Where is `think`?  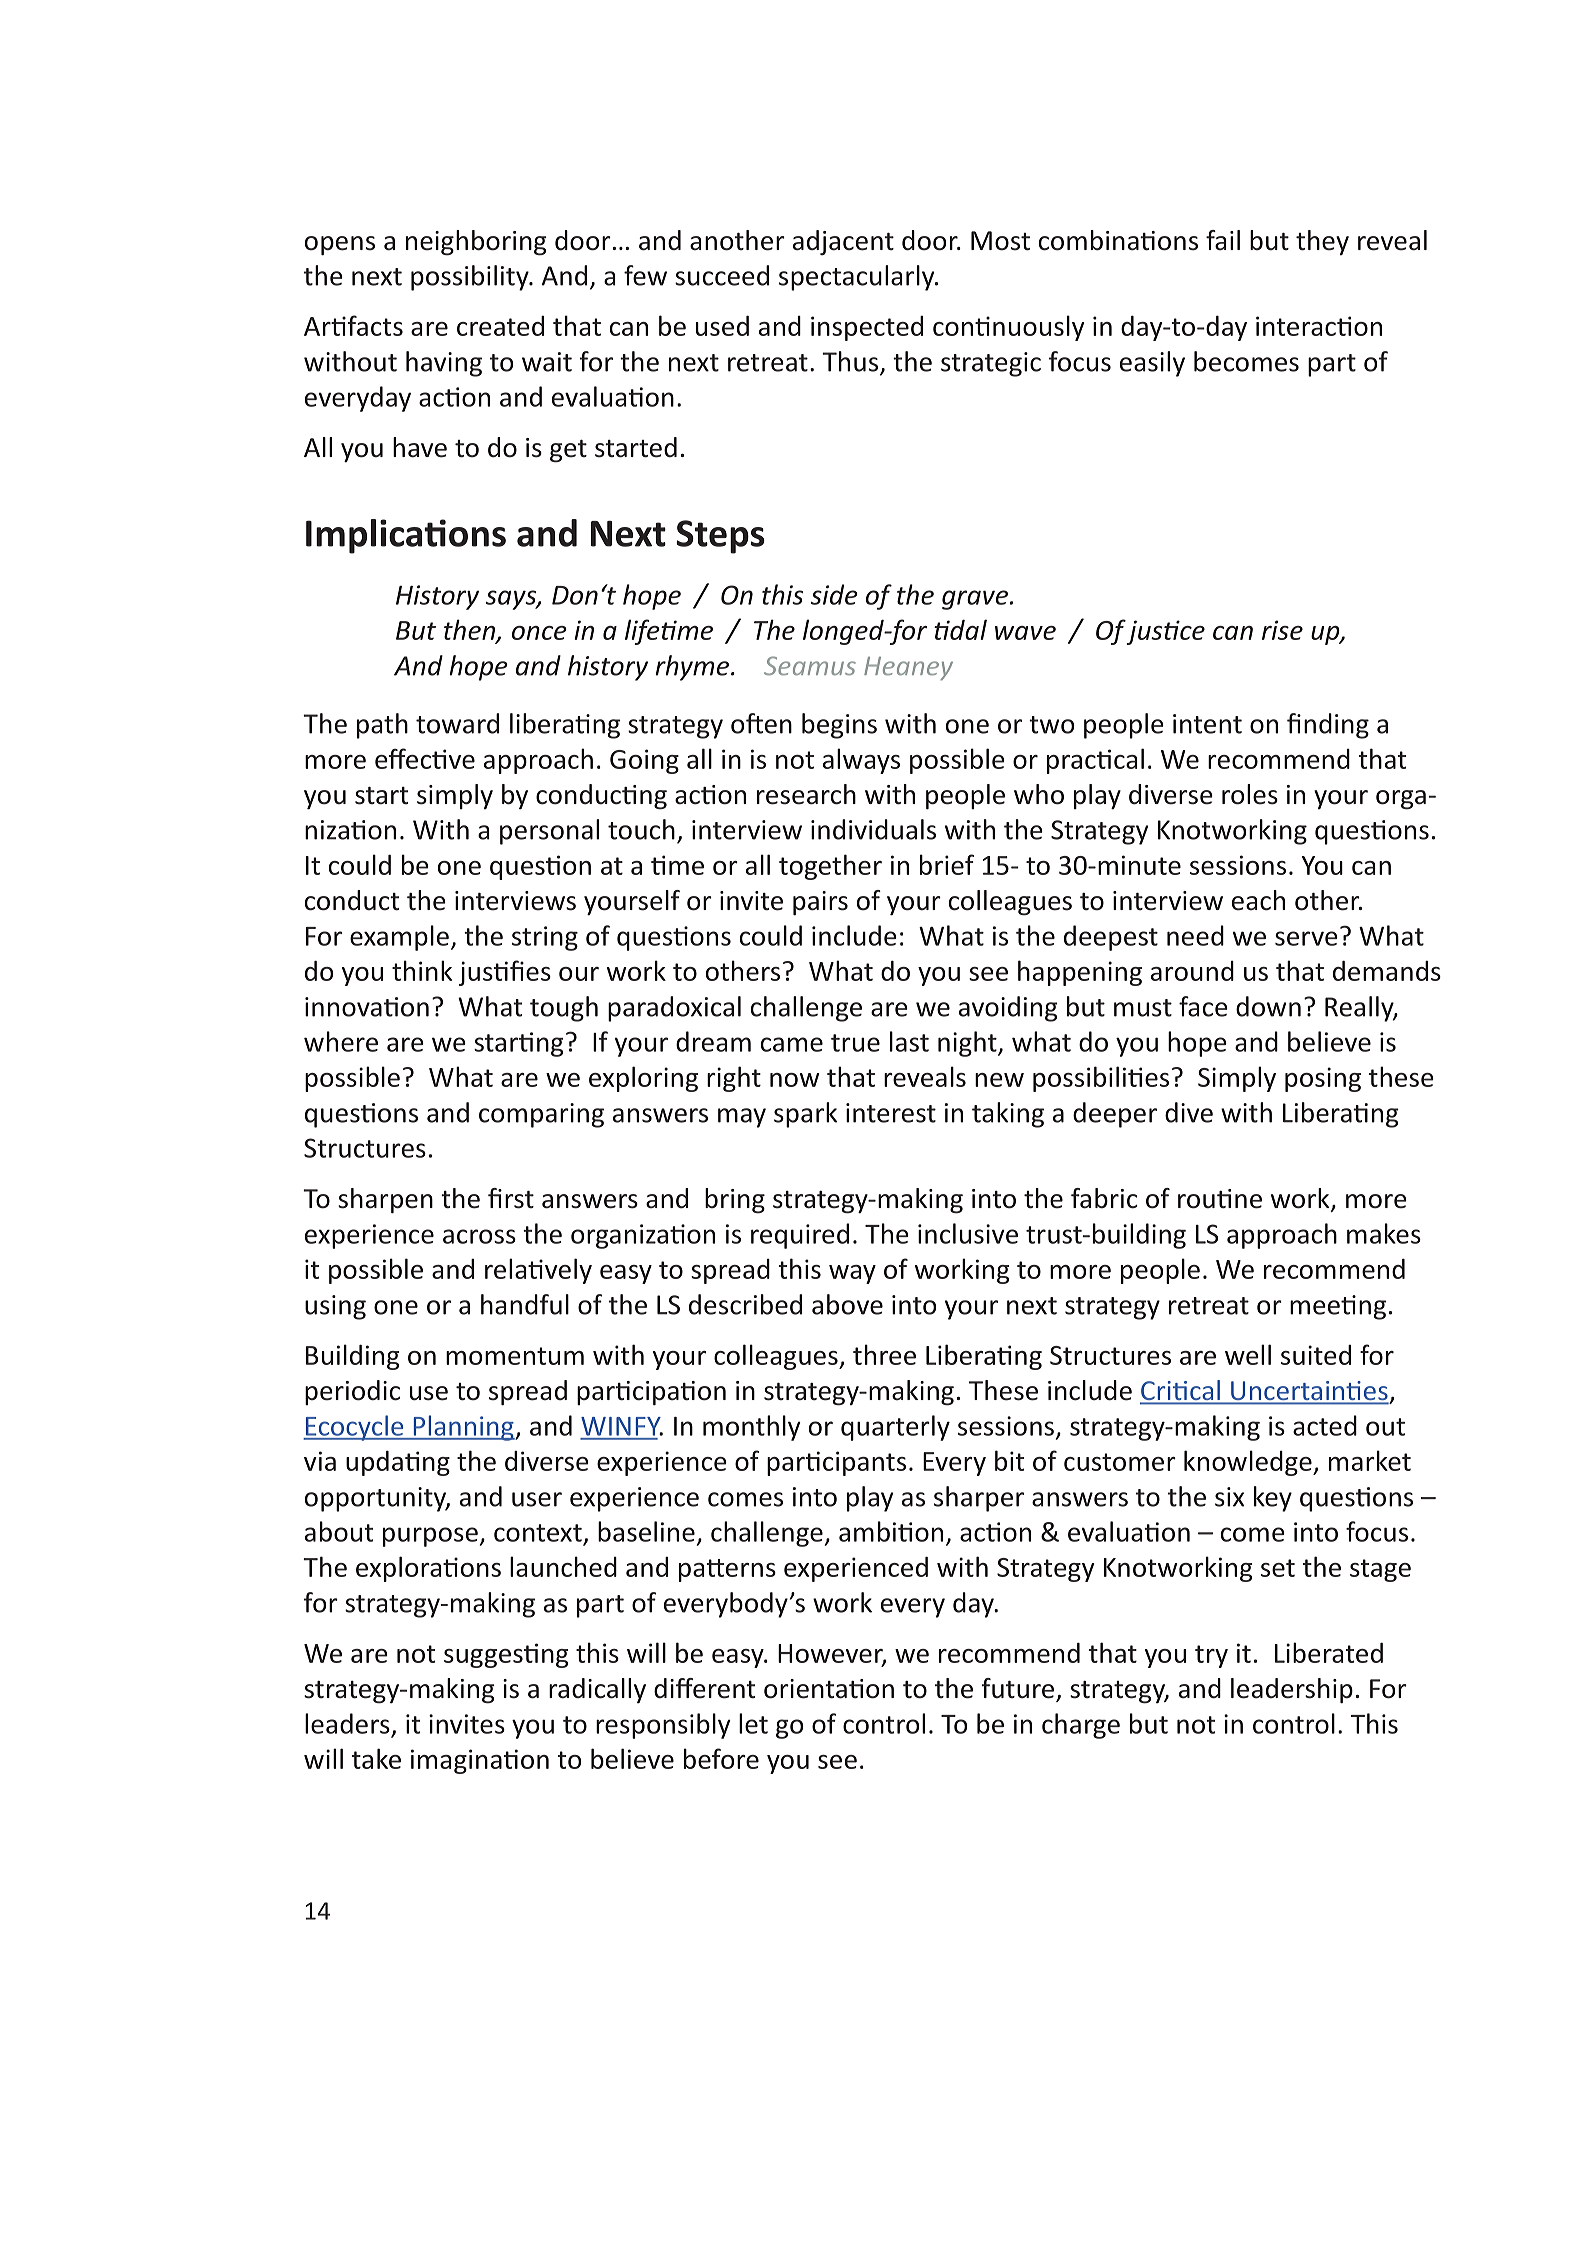
think is located at coordinates (422, 970).
